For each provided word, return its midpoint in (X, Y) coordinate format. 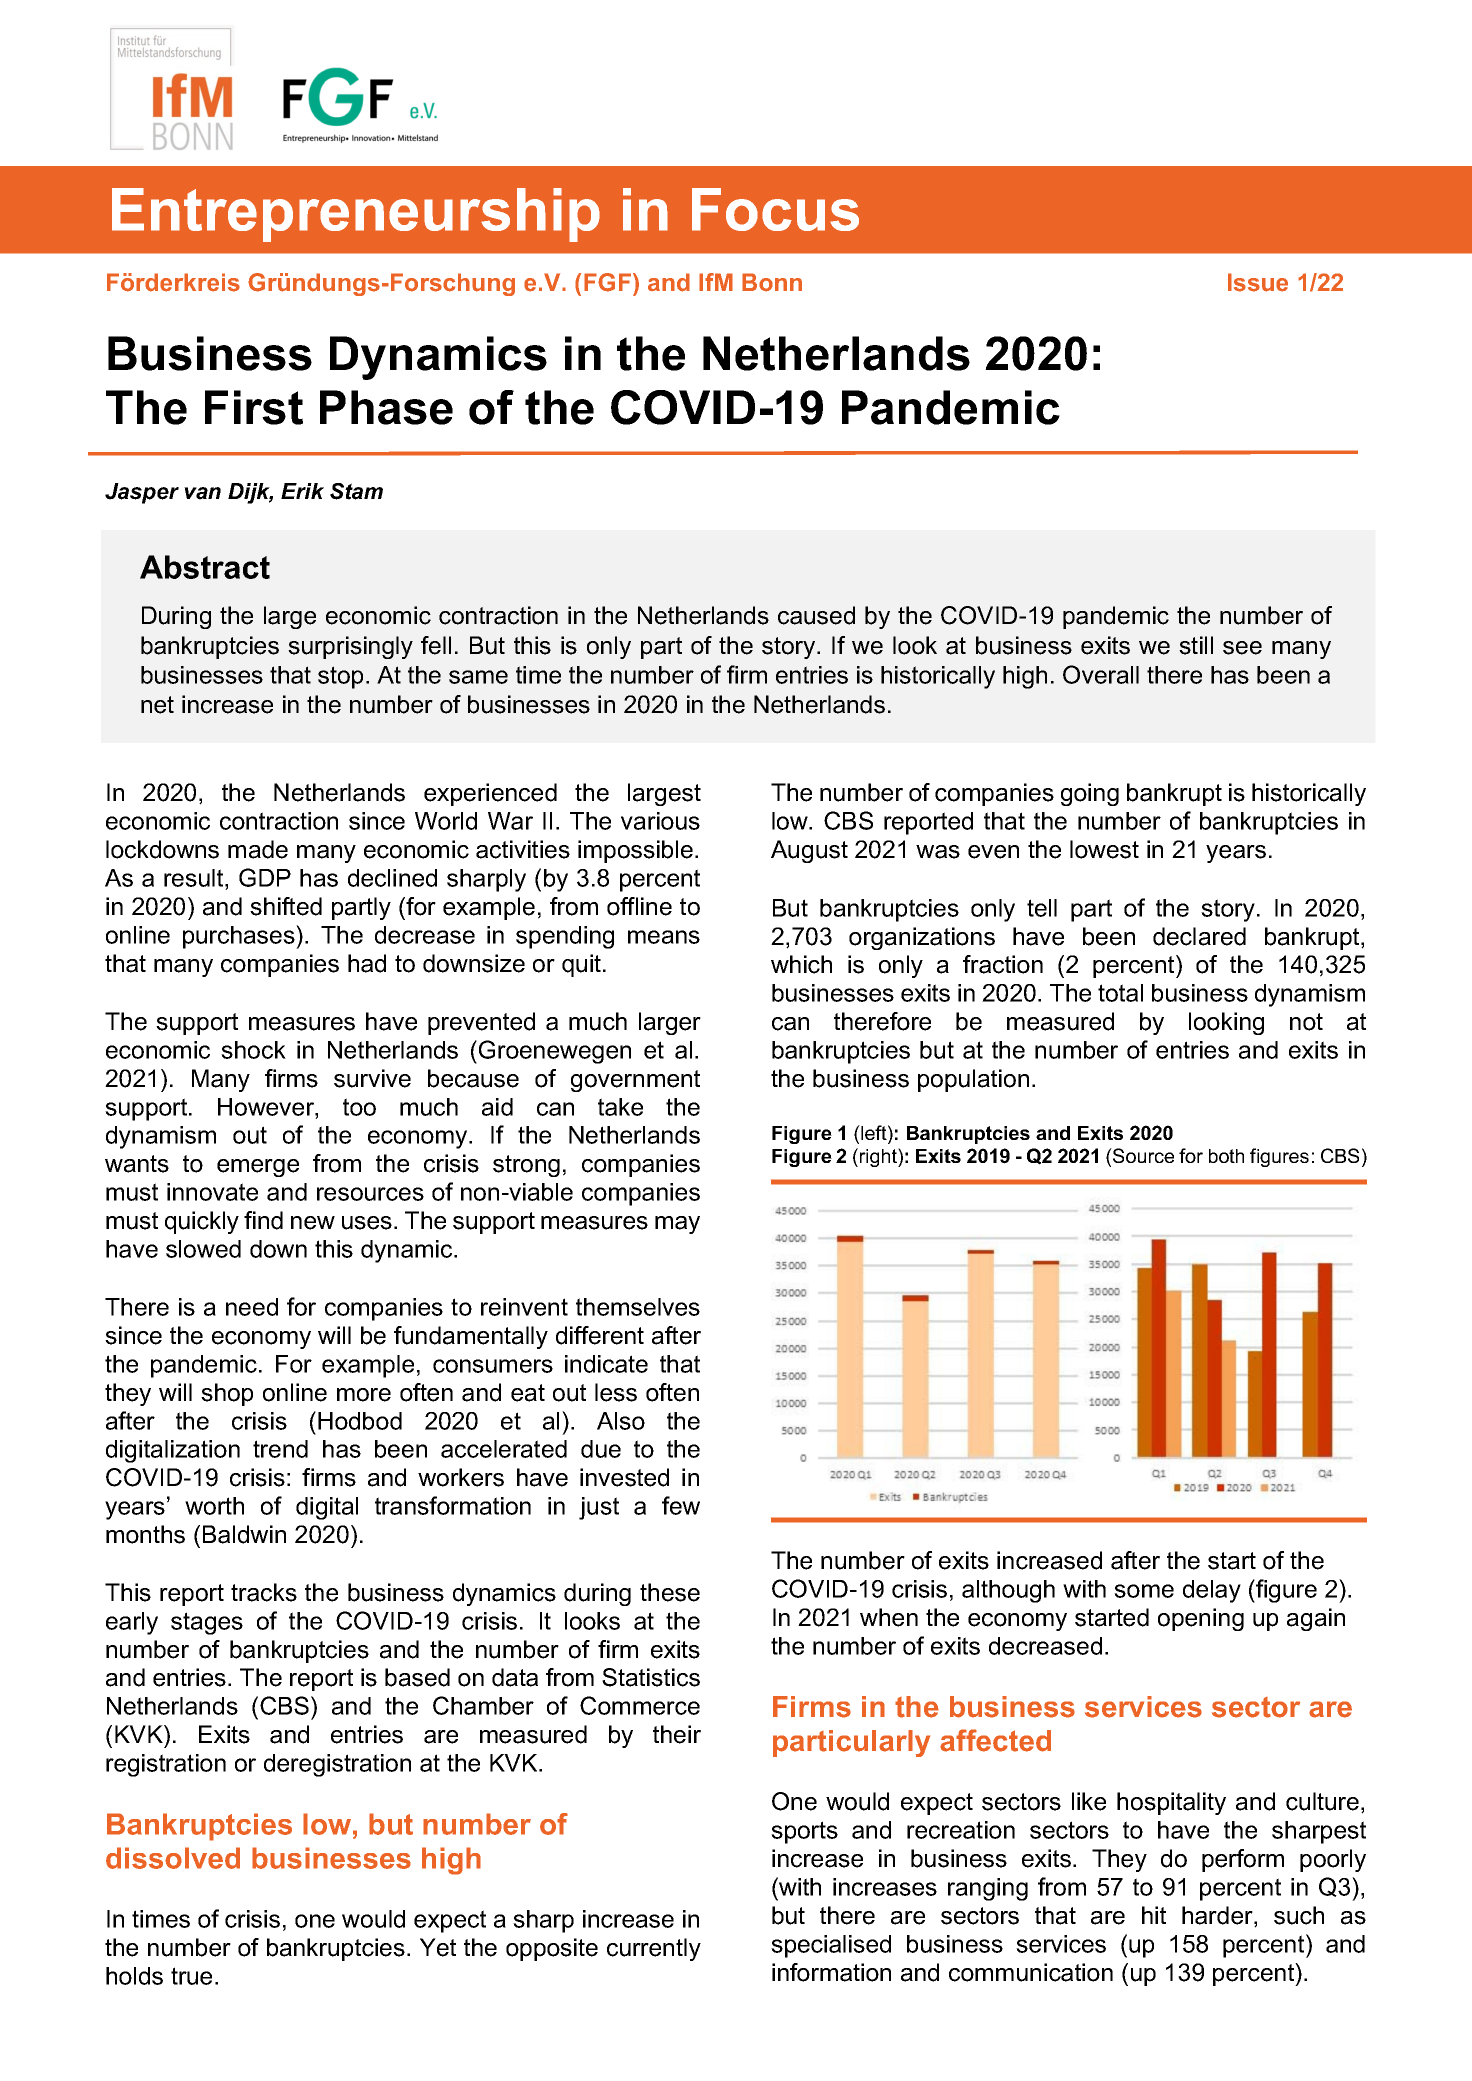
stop (340, 677)
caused (816, 615)
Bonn (772, 282)
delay (1212, 1591)
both (1226, 1156)
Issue (1258, 282)
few (681, 1505)
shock (253, 1050)
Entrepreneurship (356, 215)
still (1196, 645)
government (635, 1081)
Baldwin (244, 1534)
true (191, 1976)
